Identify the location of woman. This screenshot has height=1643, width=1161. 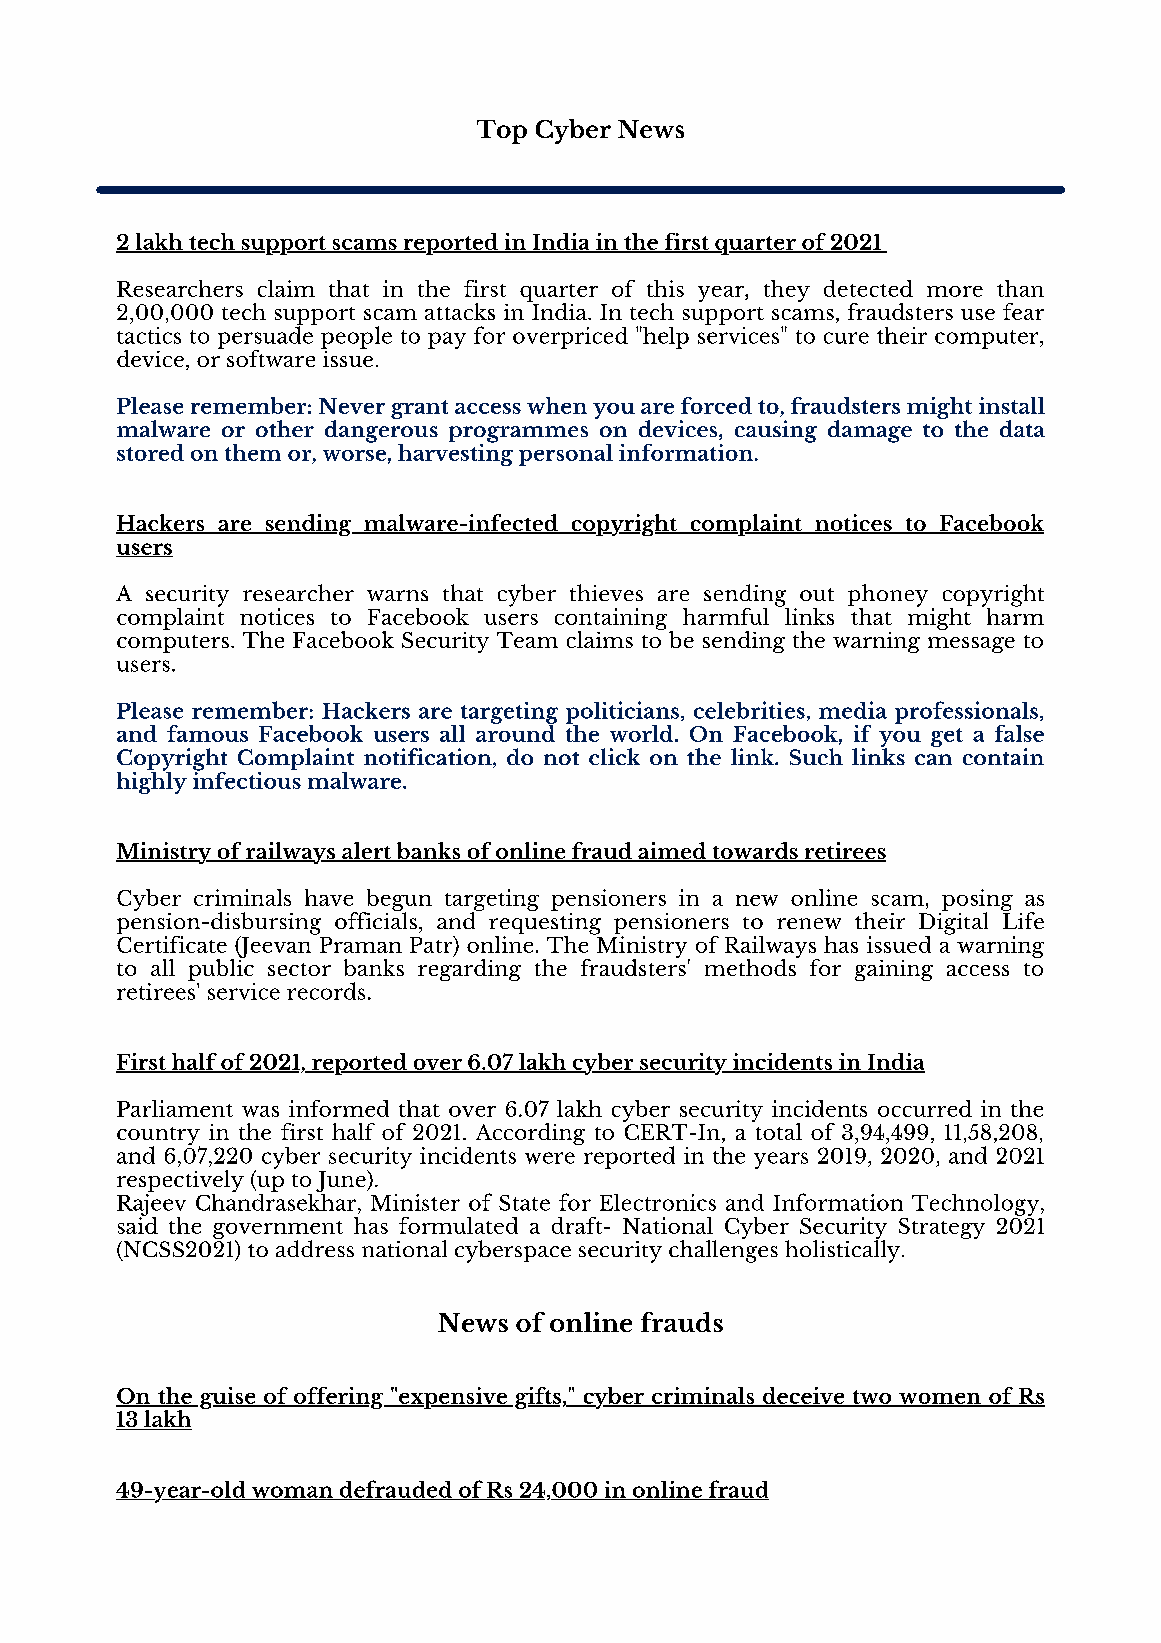
(292, 1493).
